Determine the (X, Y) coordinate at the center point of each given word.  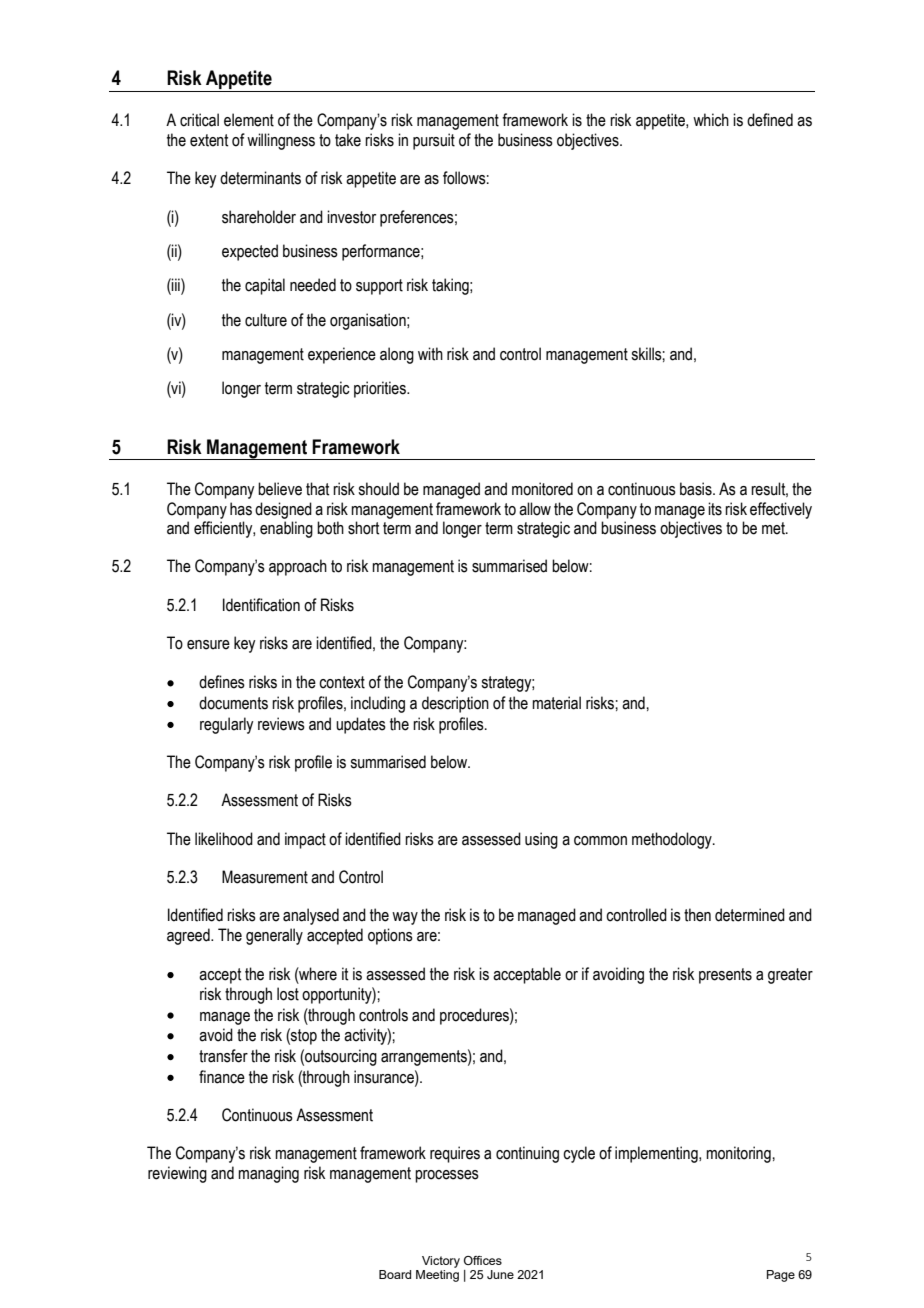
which (711, 120)
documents (233, 703)
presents (725, 976)
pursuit (434, 141)
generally (274, 936)
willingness (281, 141)
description (455, 704)
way (405, 918)
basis (697, 489)
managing (268, 1174)
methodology (673, 840)
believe (280, 489)
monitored (542, 489)
